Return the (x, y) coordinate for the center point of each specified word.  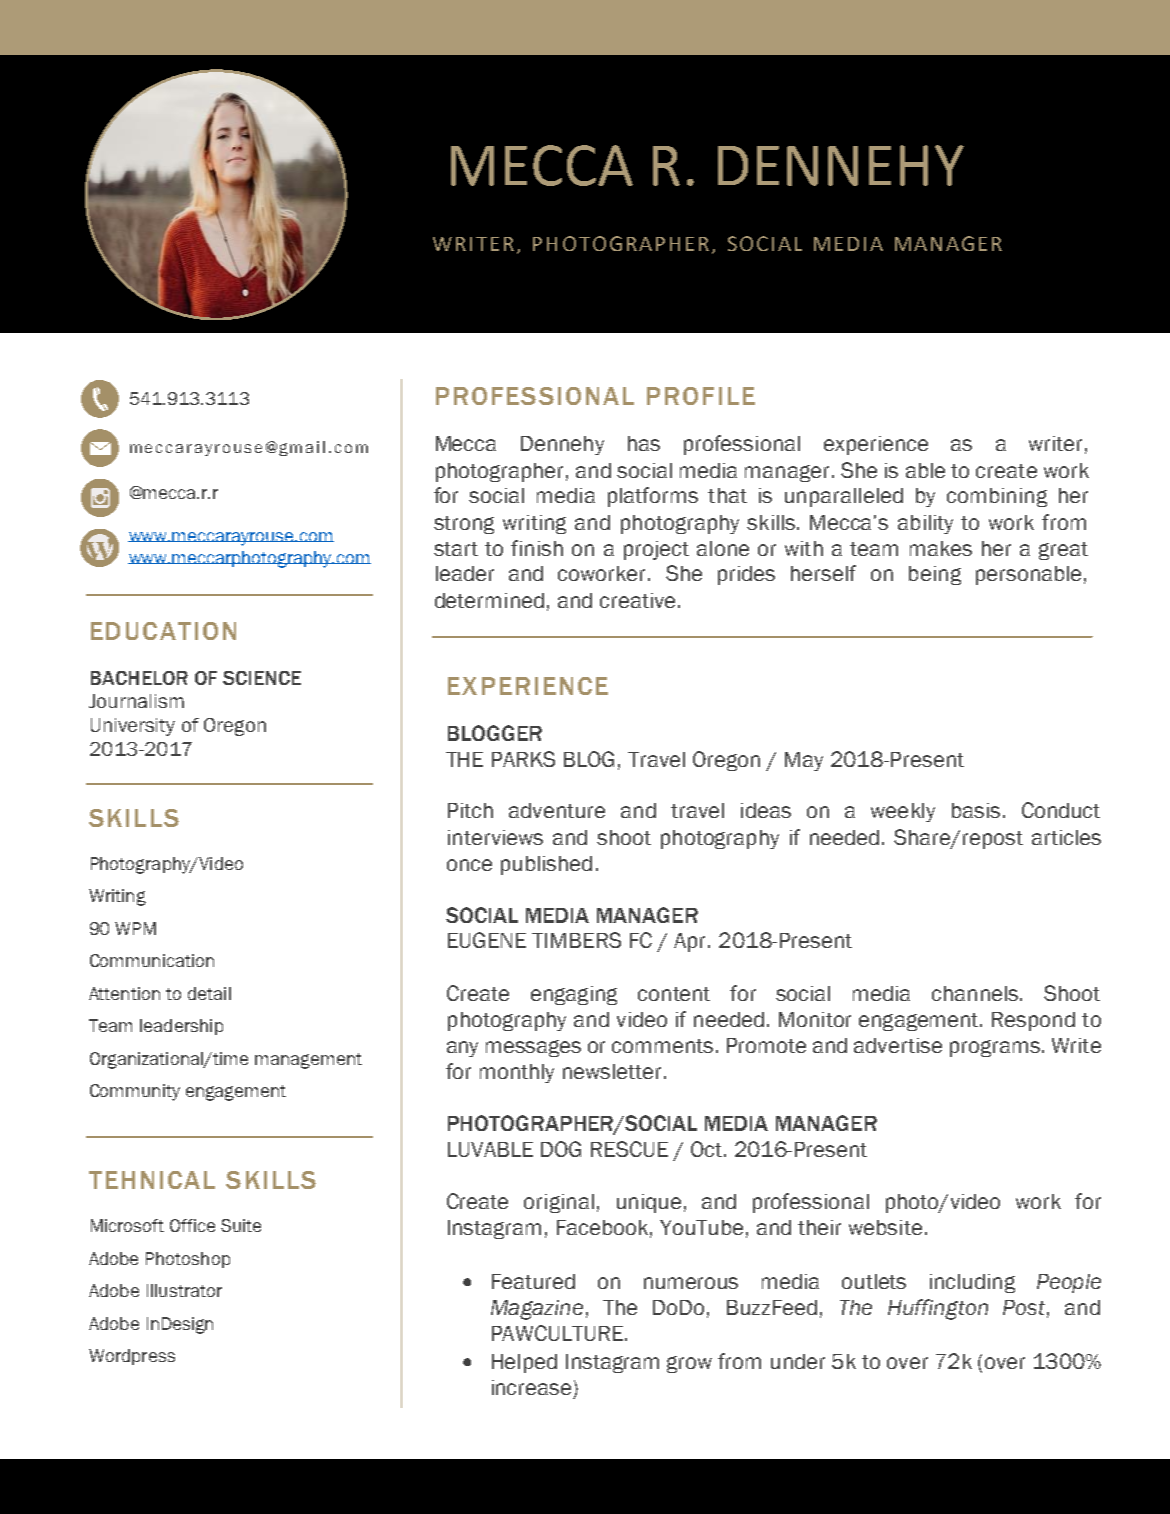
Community (135, 1092)
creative (637, 600)
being (935, 575)
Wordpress (132, 1357)
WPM (135, 928)
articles (1066, 837)
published (546, 865)
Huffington (938, 1309)
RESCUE (629, 1149)
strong (464, 525)
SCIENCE (262, 678)
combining (997, 497)
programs (995, 1048)
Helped (524, 1363)
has (644, 443)
